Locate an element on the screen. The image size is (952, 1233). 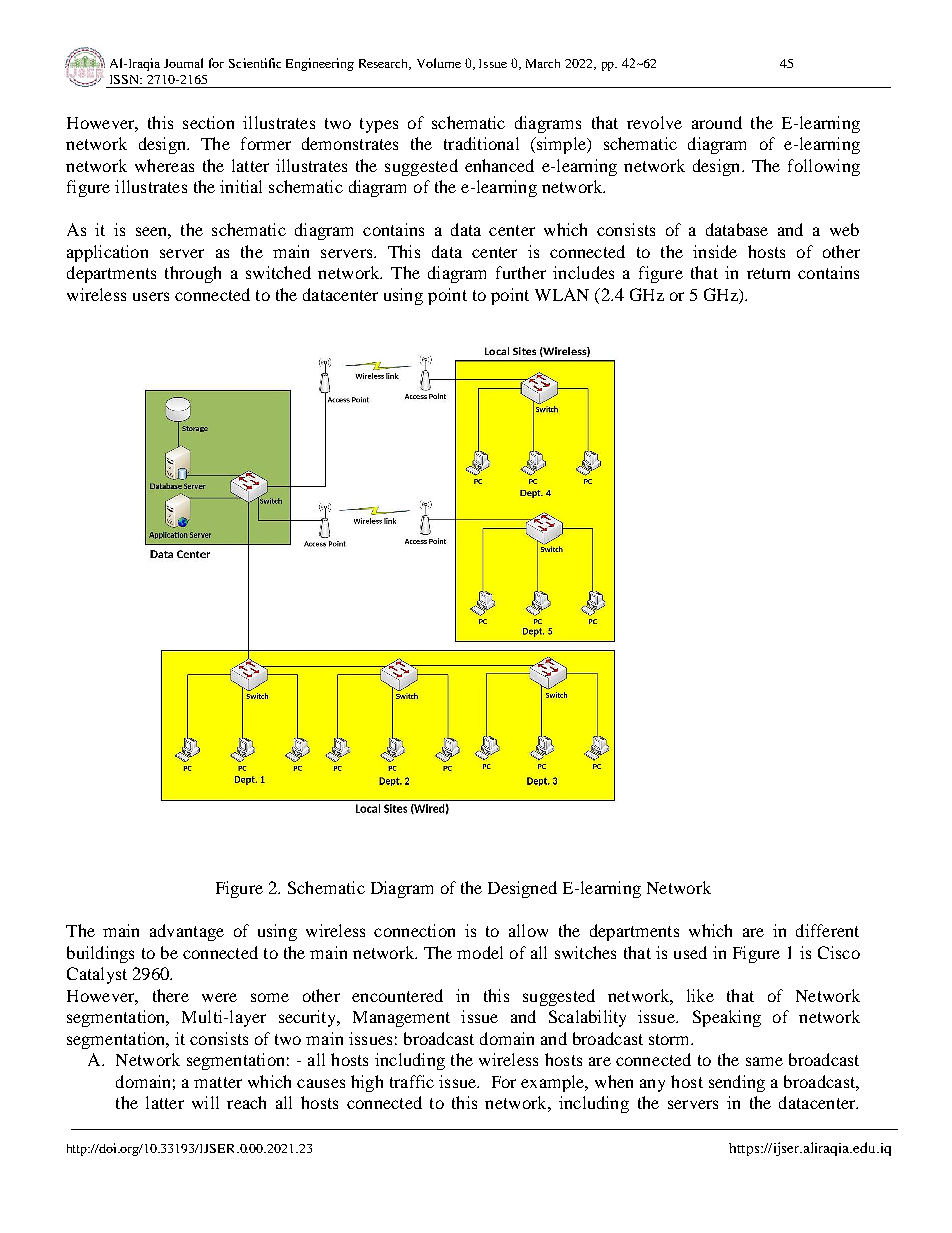
matter is located at coordinates (218, 1082).
